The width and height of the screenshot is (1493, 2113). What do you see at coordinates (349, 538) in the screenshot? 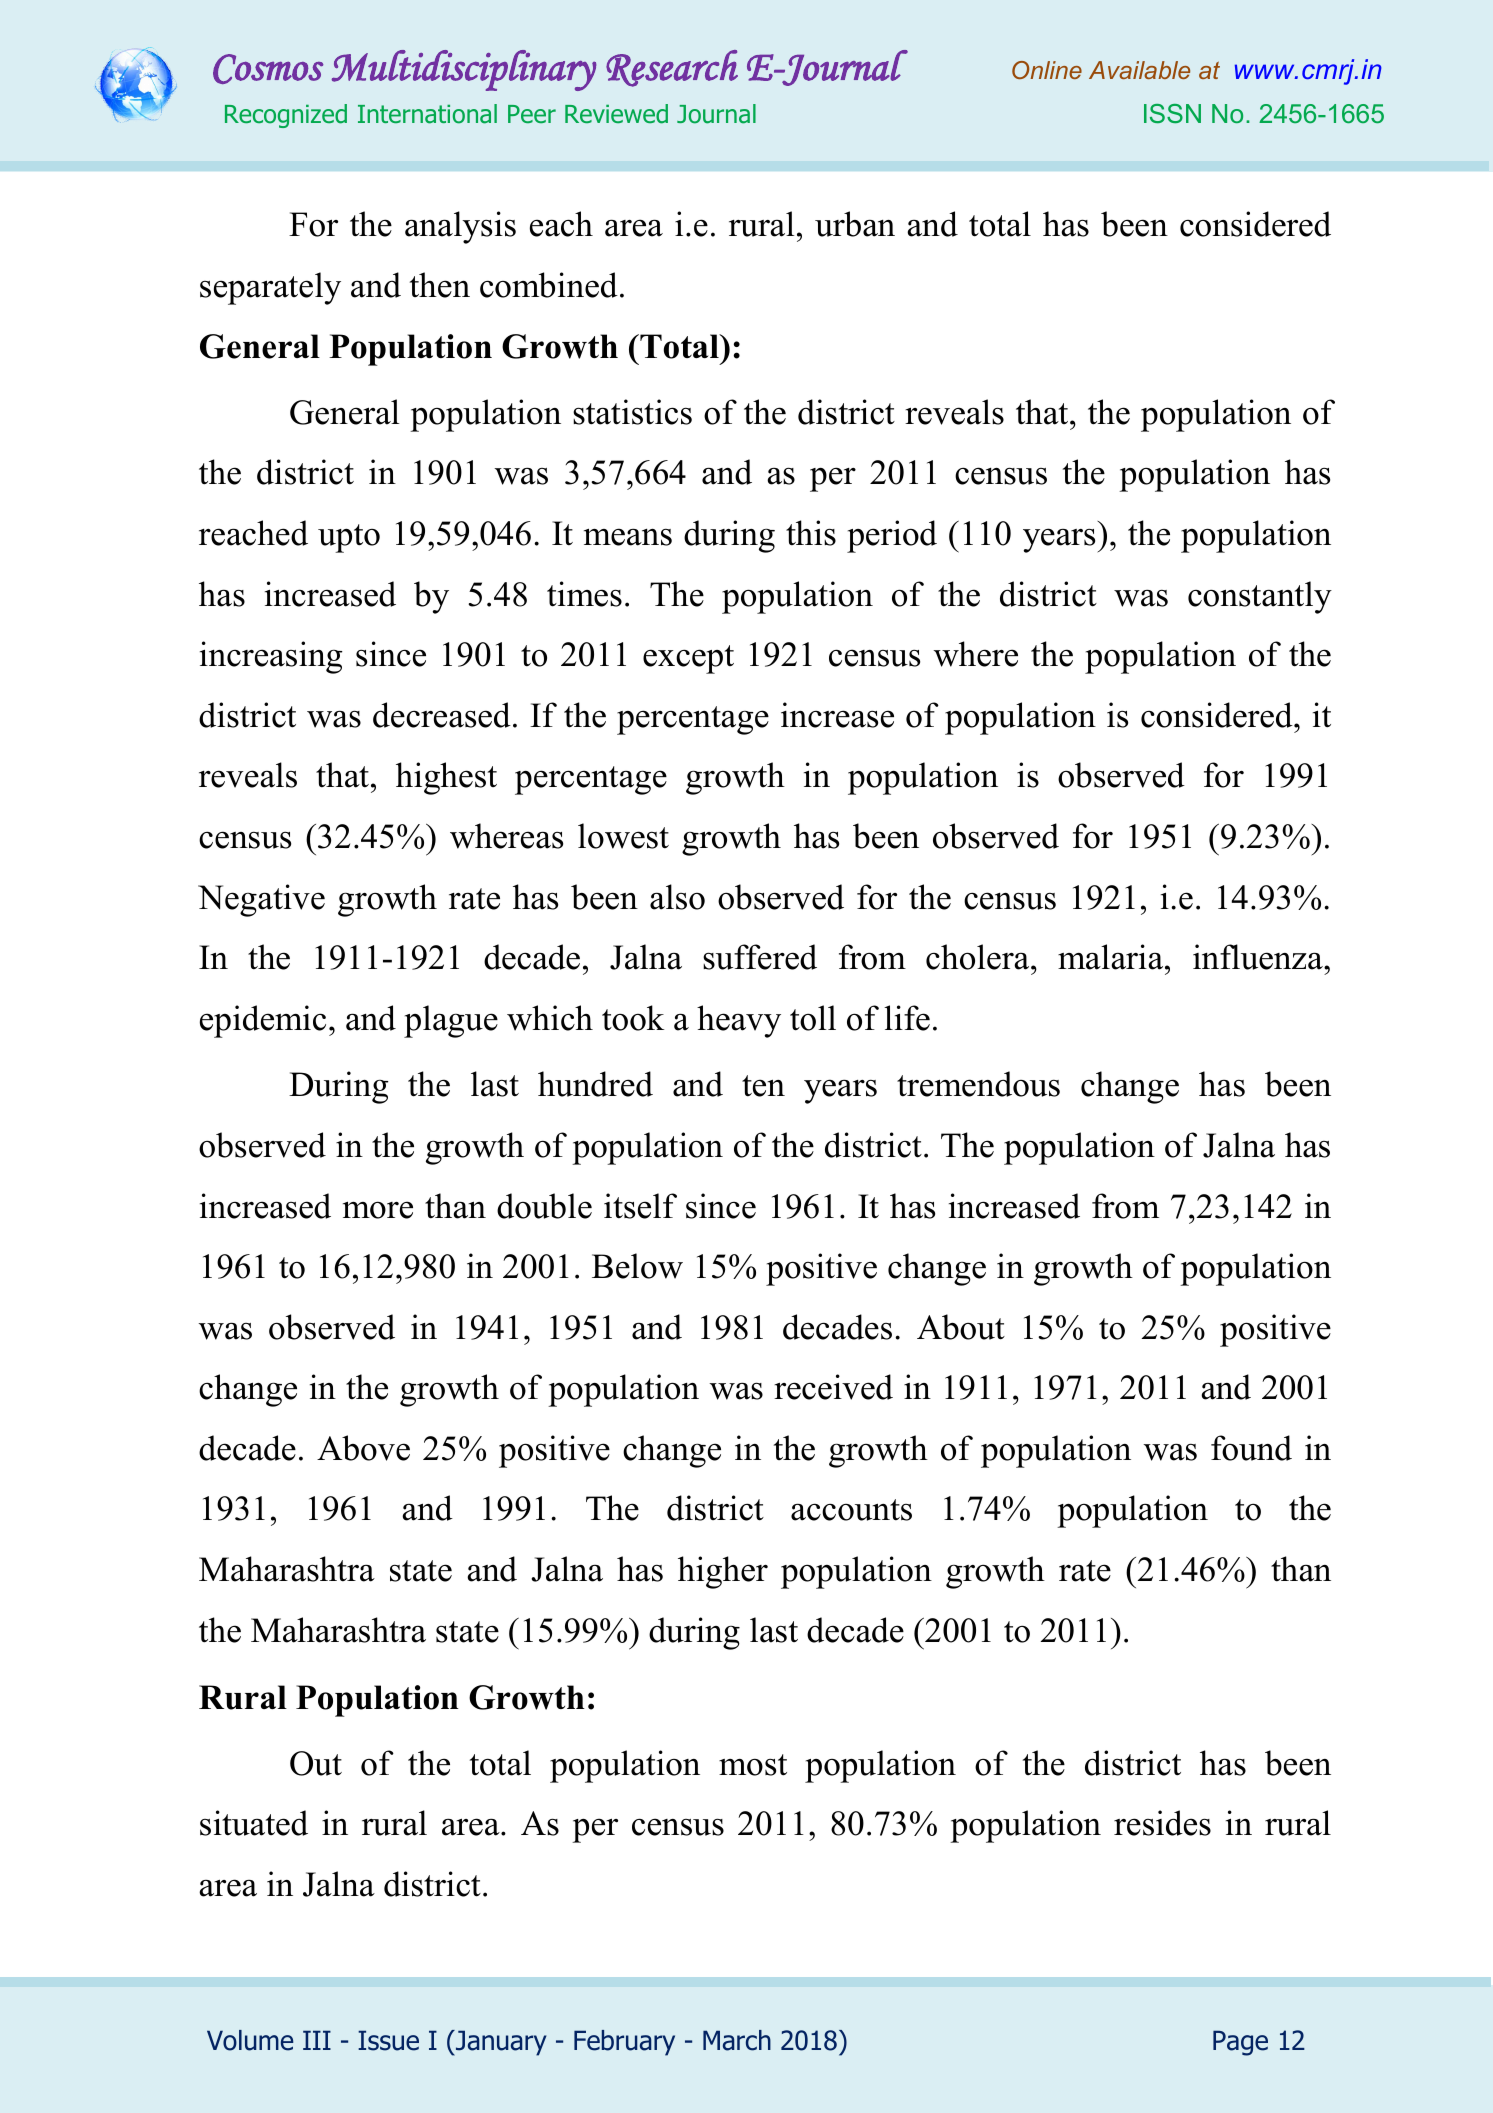
I see `upto` at bounding box center [349, 538].
